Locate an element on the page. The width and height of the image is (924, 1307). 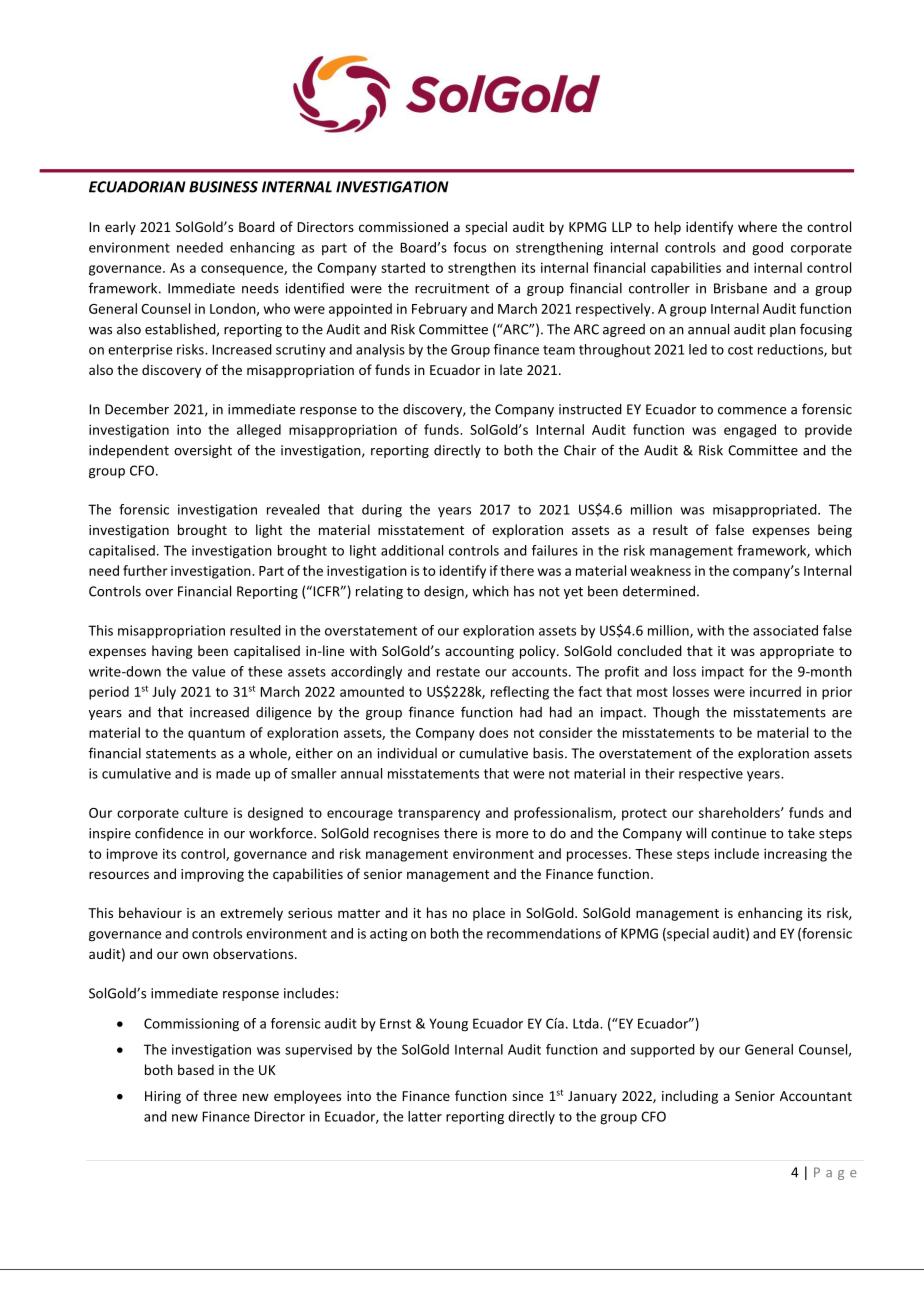
engaged is located at coordinates (750, 431).
